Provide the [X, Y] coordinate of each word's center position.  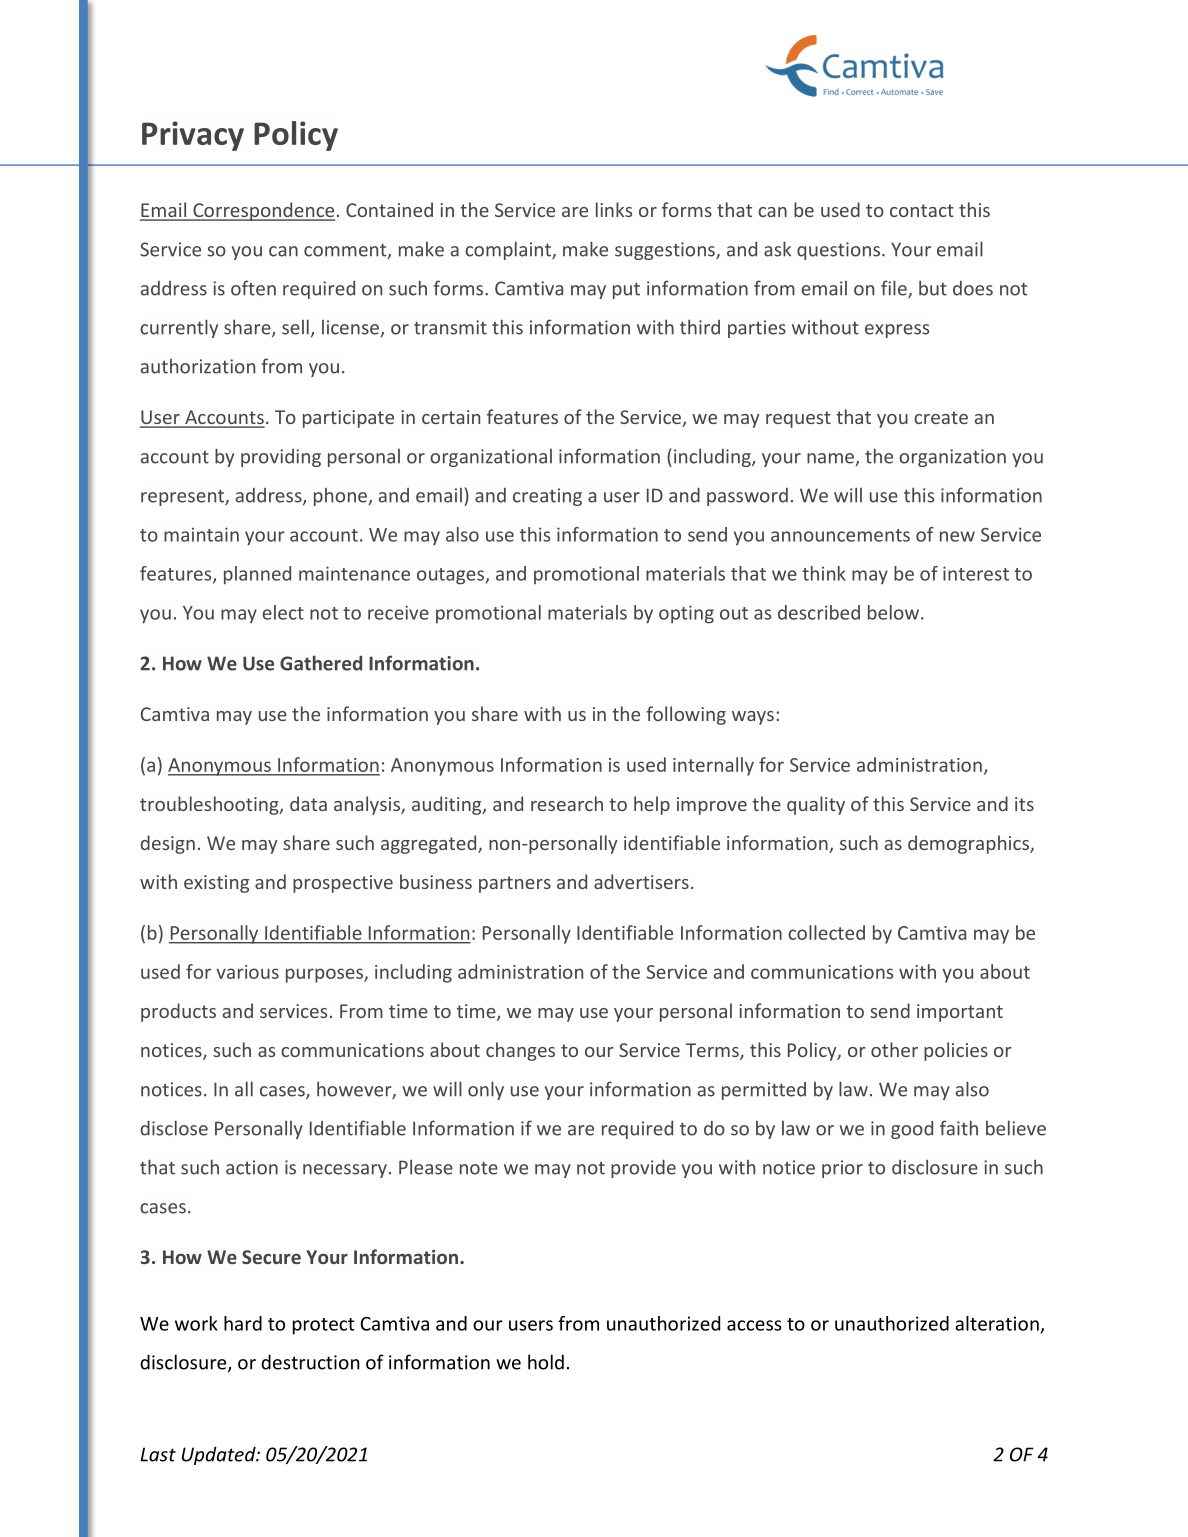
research [567, 803]
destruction [310, 1362]
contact [922, 210]
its [1024, 804]
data [308, 803]
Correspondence [263, 211]
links [614, 209]
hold [546, 1362]
